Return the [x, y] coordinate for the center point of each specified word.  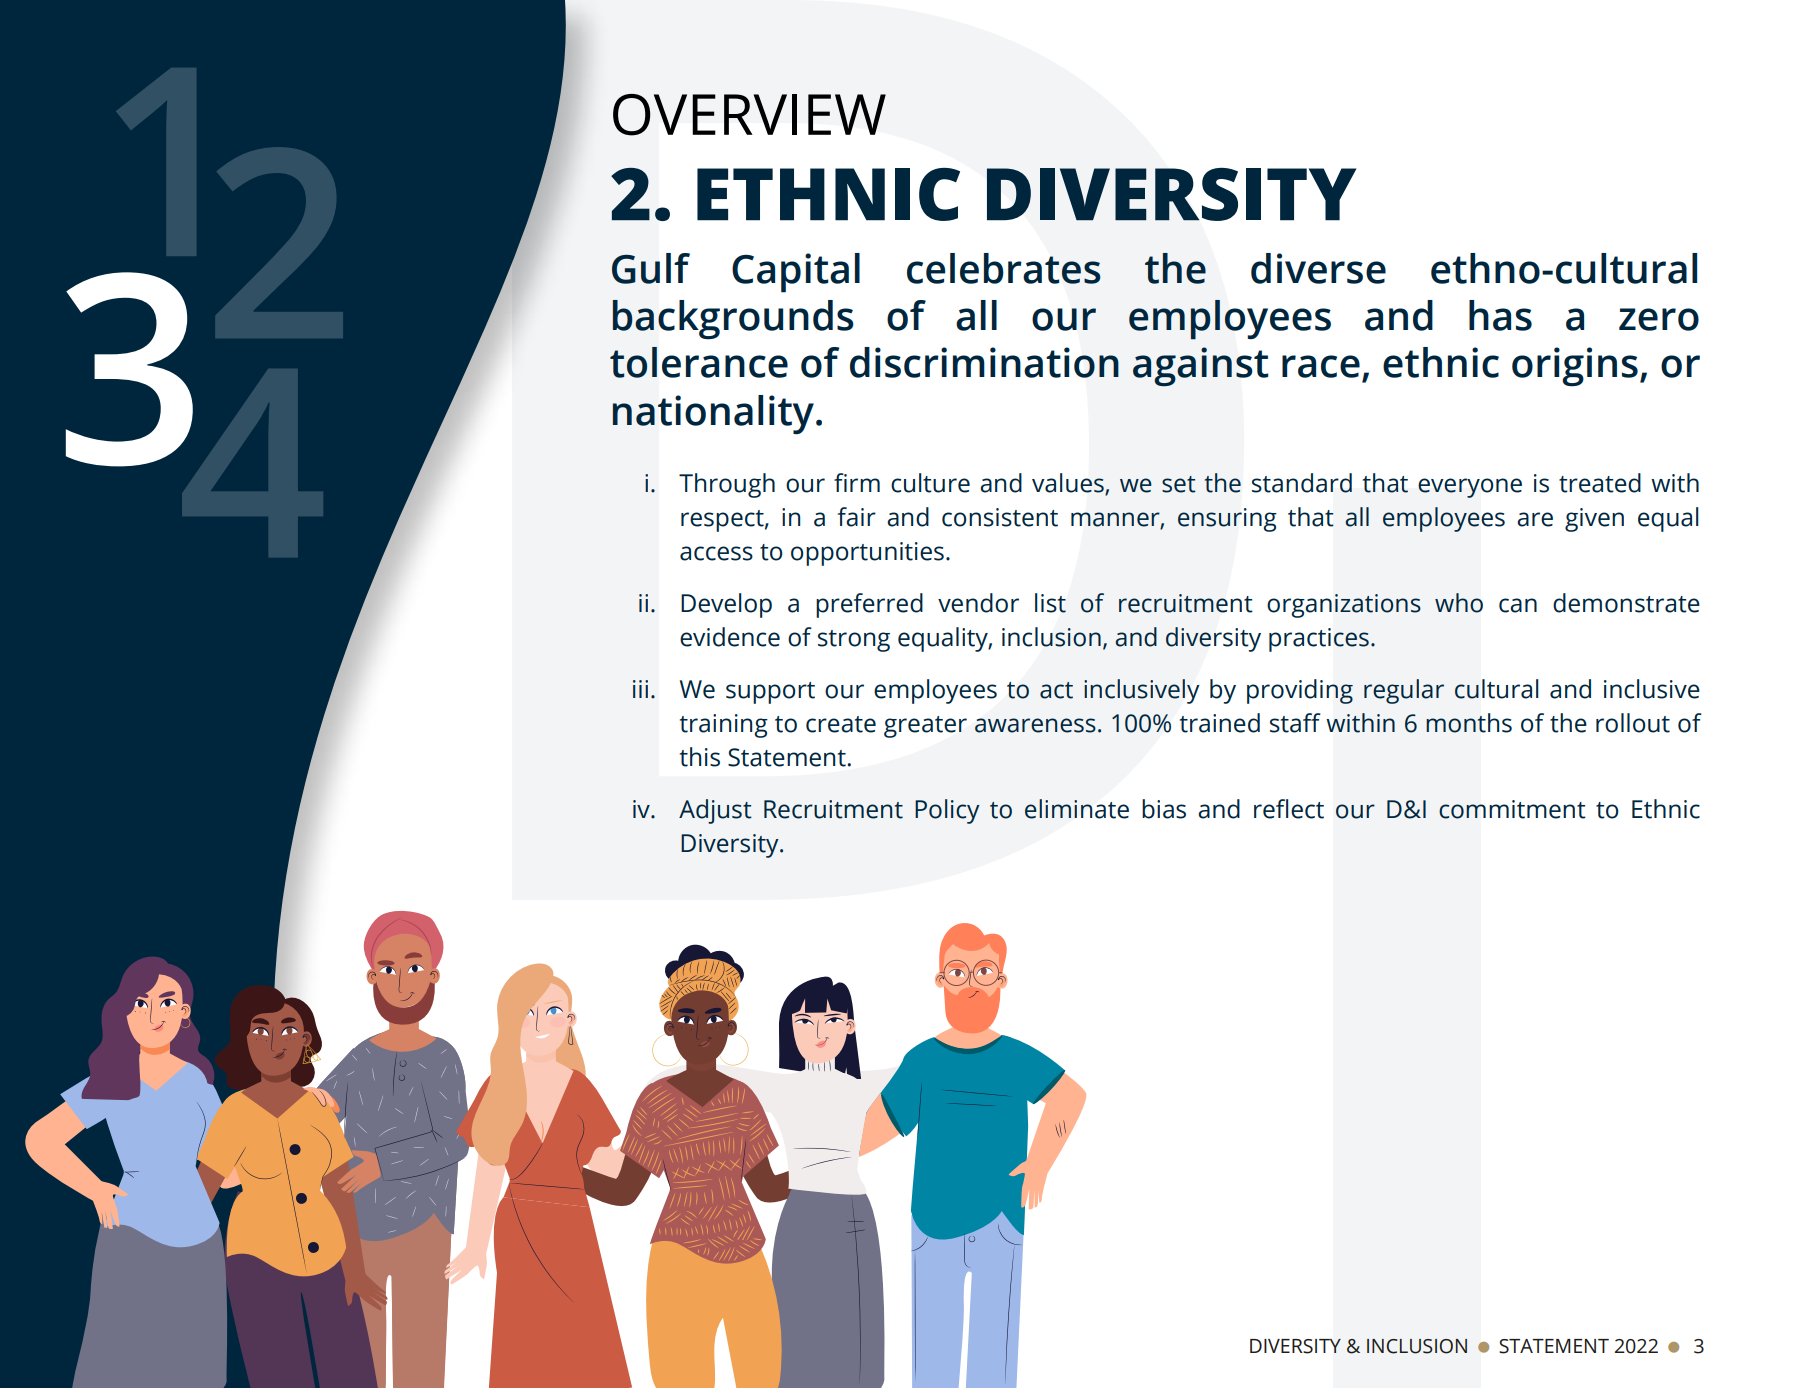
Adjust [715, 811]
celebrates [1004, 268]
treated [1600, 483]
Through [727, 485]
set [1179, 484]
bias [1164, 809]
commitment [1512, 809]
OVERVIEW [749, 115]
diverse [1318, 268]
